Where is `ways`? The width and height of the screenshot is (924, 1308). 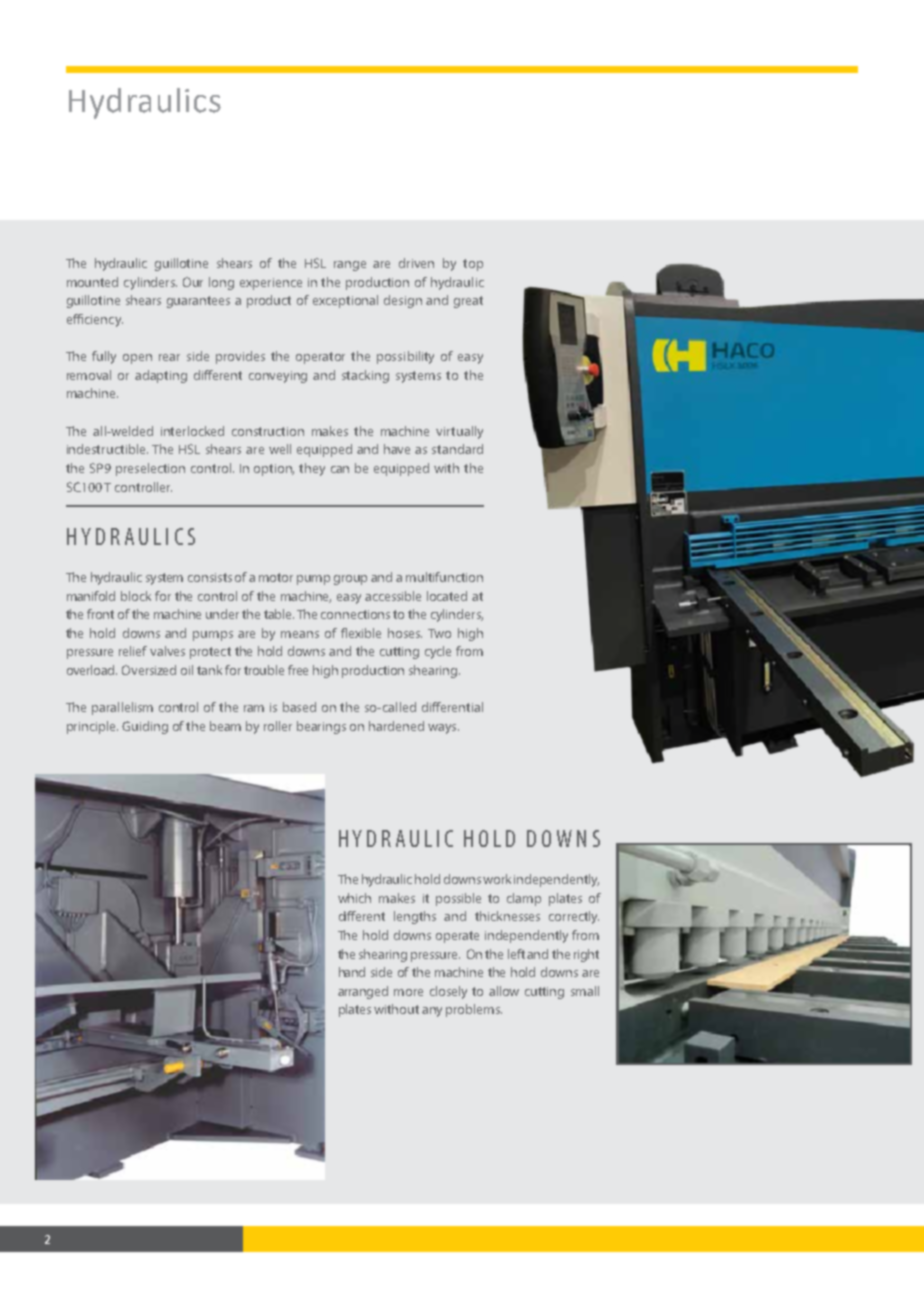 ways is located at coordinates (443, 729).
